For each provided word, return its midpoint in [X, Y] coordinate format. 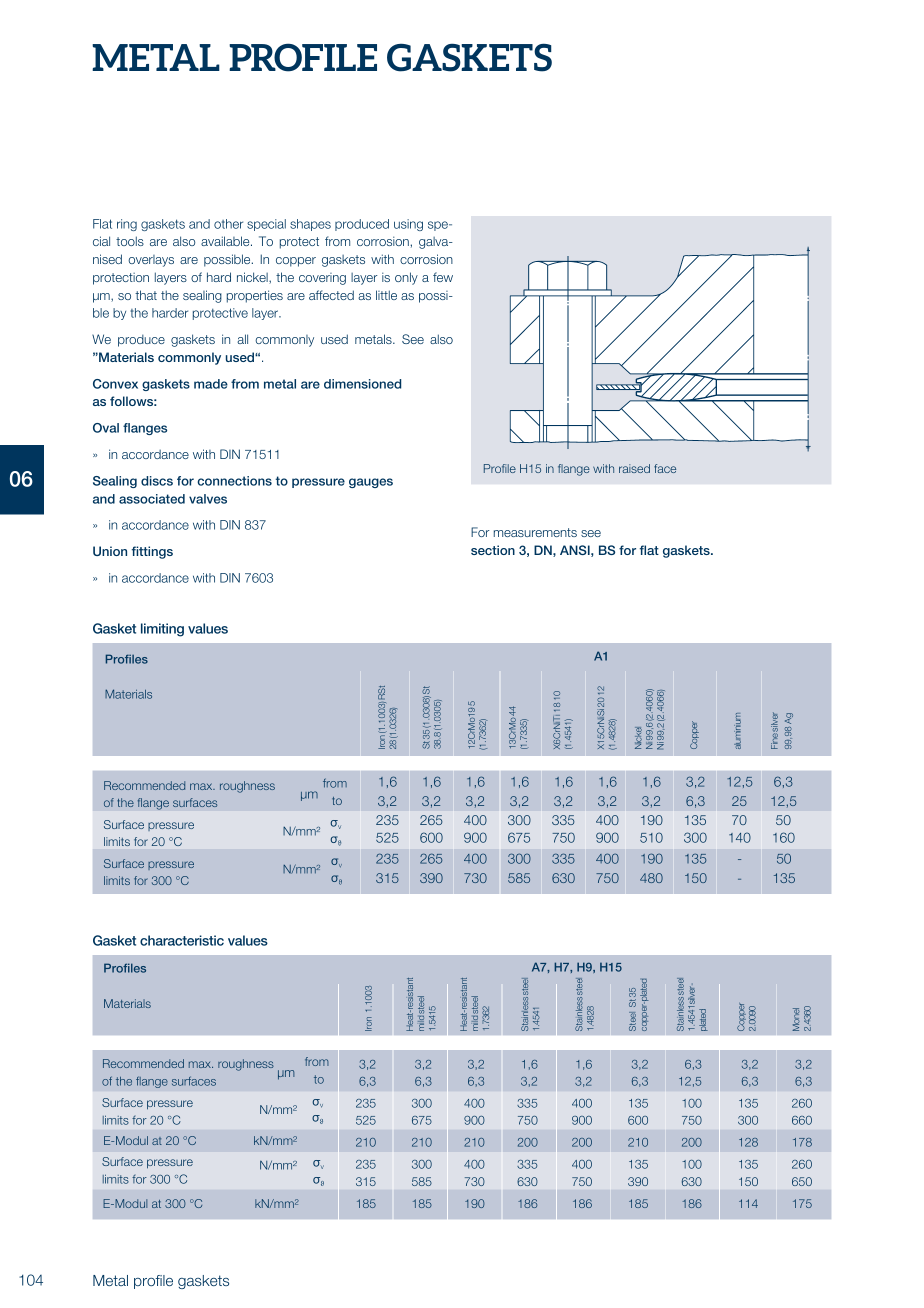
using [408, 225]
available [226, 241]
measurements [535, 532]
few [443, 277]
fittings [152, 552]
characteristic [182, 940]
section [493, 550]
